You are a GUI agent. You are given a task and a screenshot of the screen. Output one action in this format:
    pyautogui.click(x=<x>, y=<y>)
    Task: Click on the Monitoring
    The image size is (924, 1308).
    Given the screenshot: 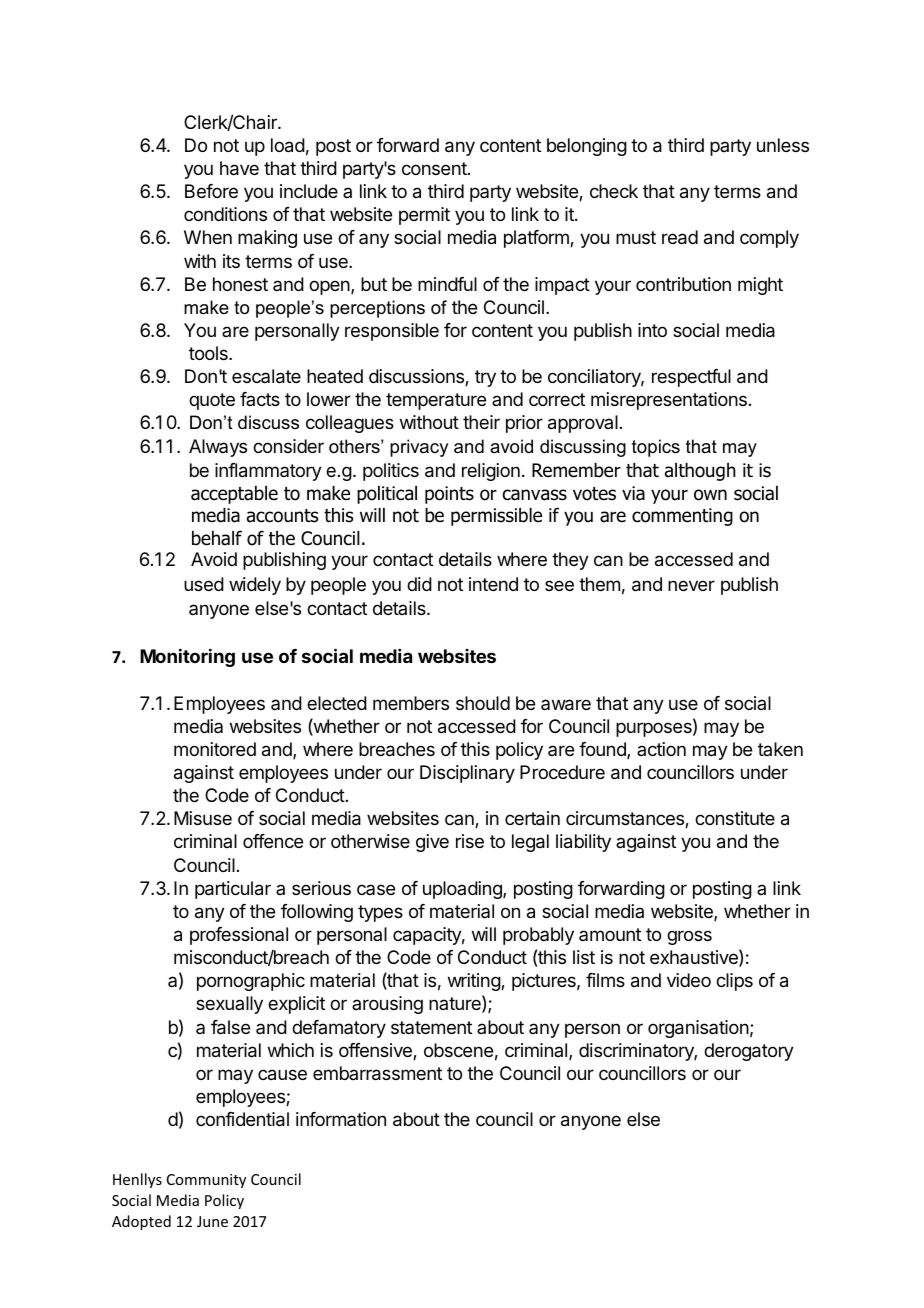 What is the action you would take?
    pyautogui.click(x=187, y=658)
